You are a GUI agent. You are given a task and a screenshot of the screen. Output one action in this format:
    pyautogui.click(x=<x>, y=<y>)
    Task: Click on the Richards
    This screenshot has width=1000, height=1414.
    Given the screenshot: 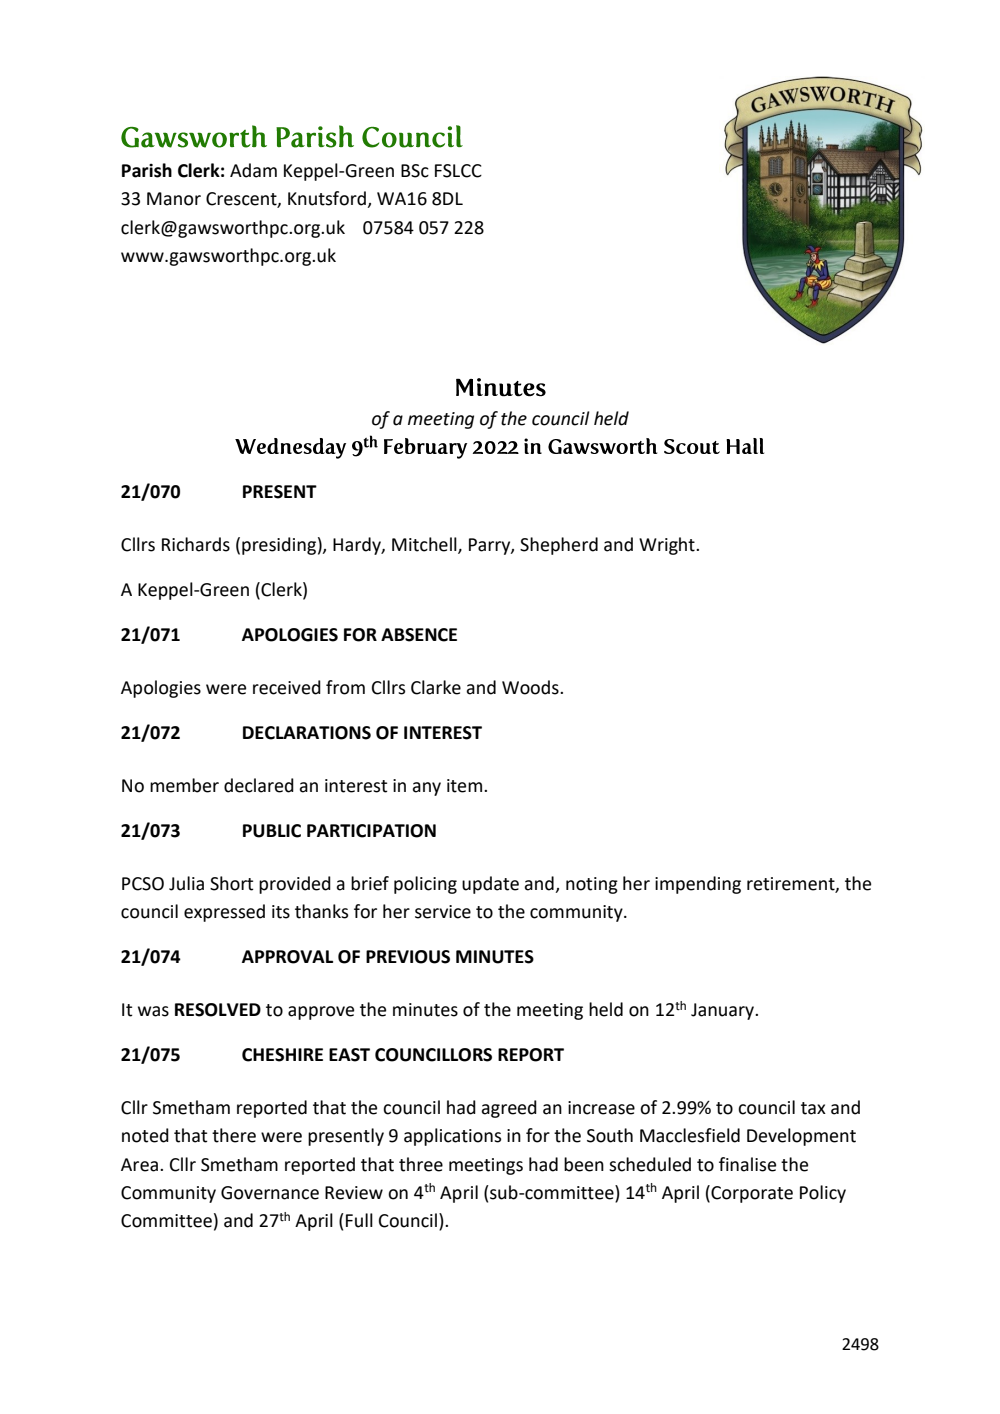 What is the action you would take?
    pyautogui.click(x=196, y=544)
